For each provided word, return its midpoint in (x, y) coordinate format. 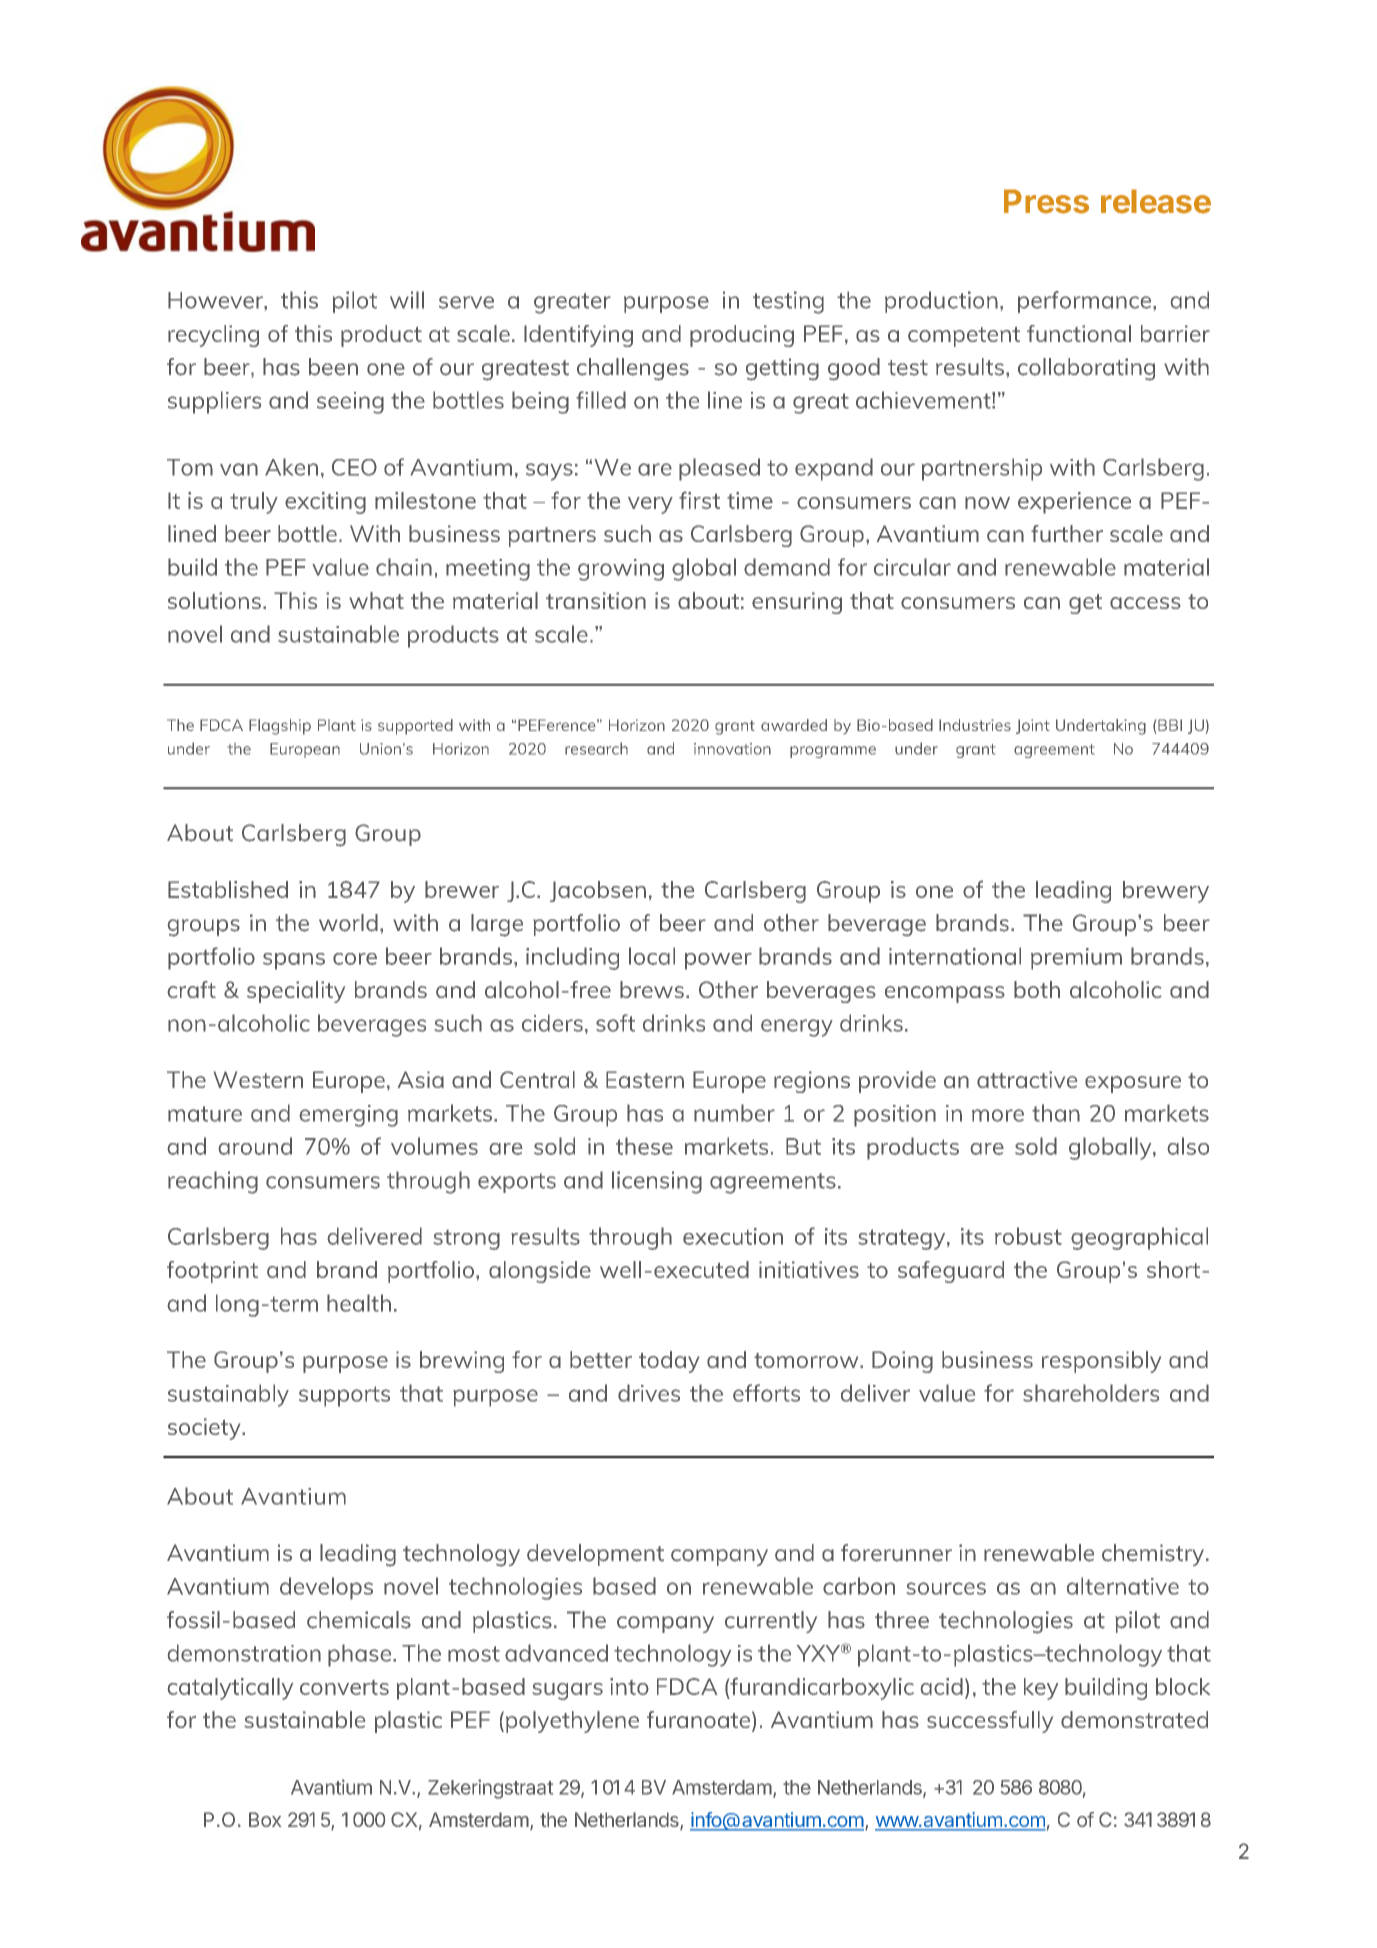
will (407, 300)
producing (742, 336)
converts (344, 1687)
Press (1046, 201)
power (718, 961)
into (629, 1686)
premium (1076, 959)
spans (294, 961)
